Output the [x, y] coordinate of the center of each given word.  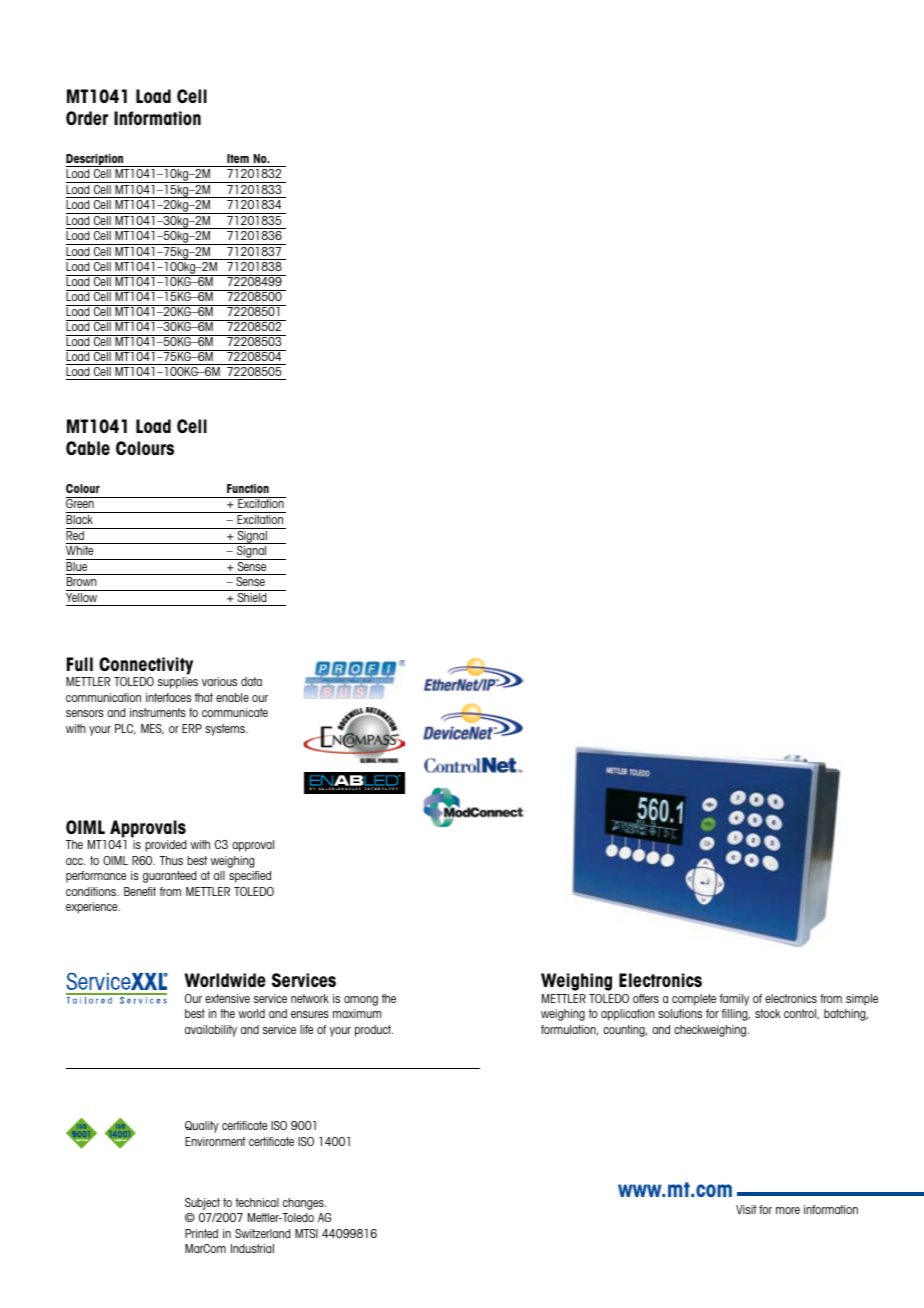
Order [87, 118]
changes [304, 1204]
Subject [202, 1204]
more [788, 1210]
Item [238, 158]
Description [96, 160]
